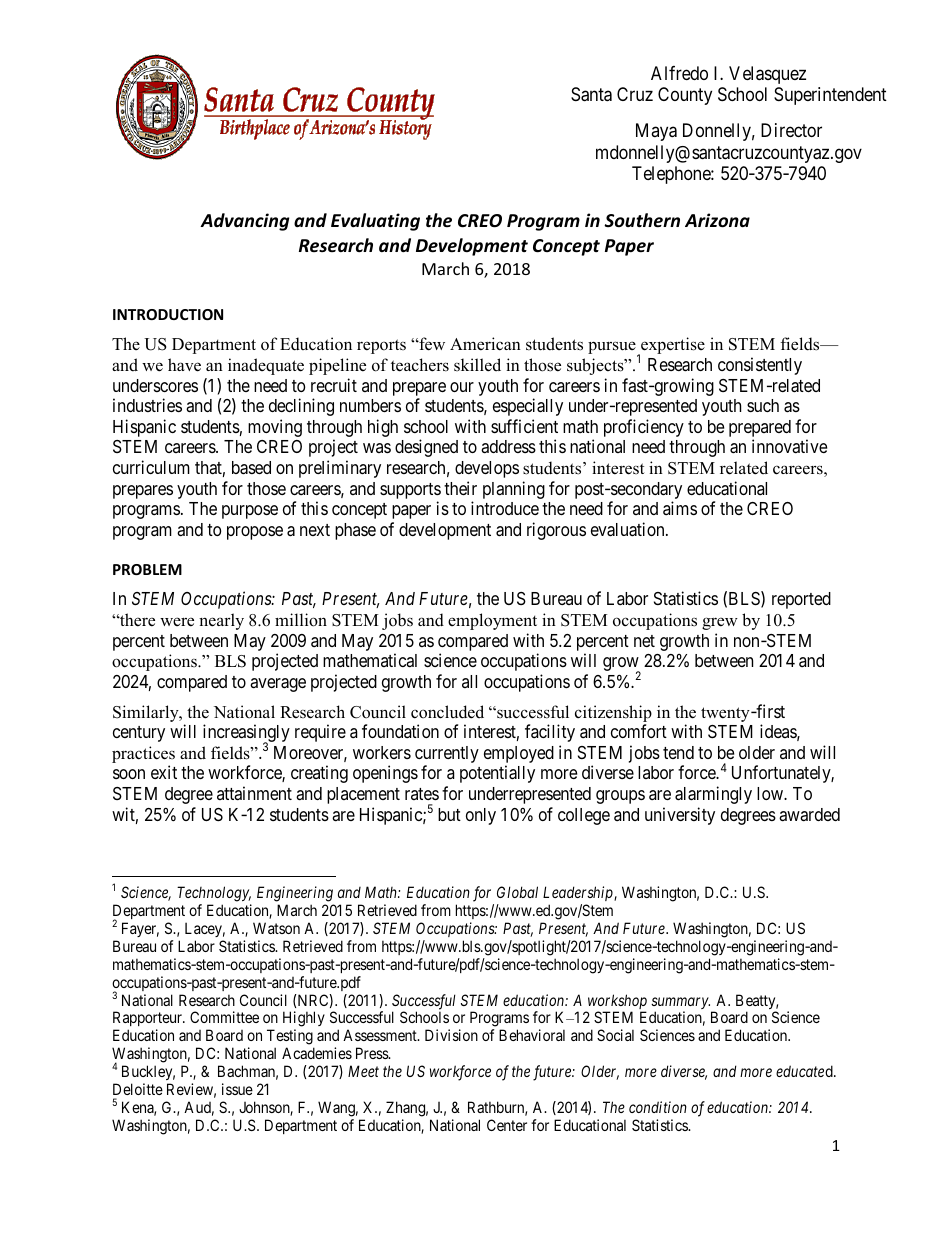 Image resolution: width=952 pixels, height=1233 pixels. Describe the element at coordinates (763, 405) in the page. I see `such` at that location.
